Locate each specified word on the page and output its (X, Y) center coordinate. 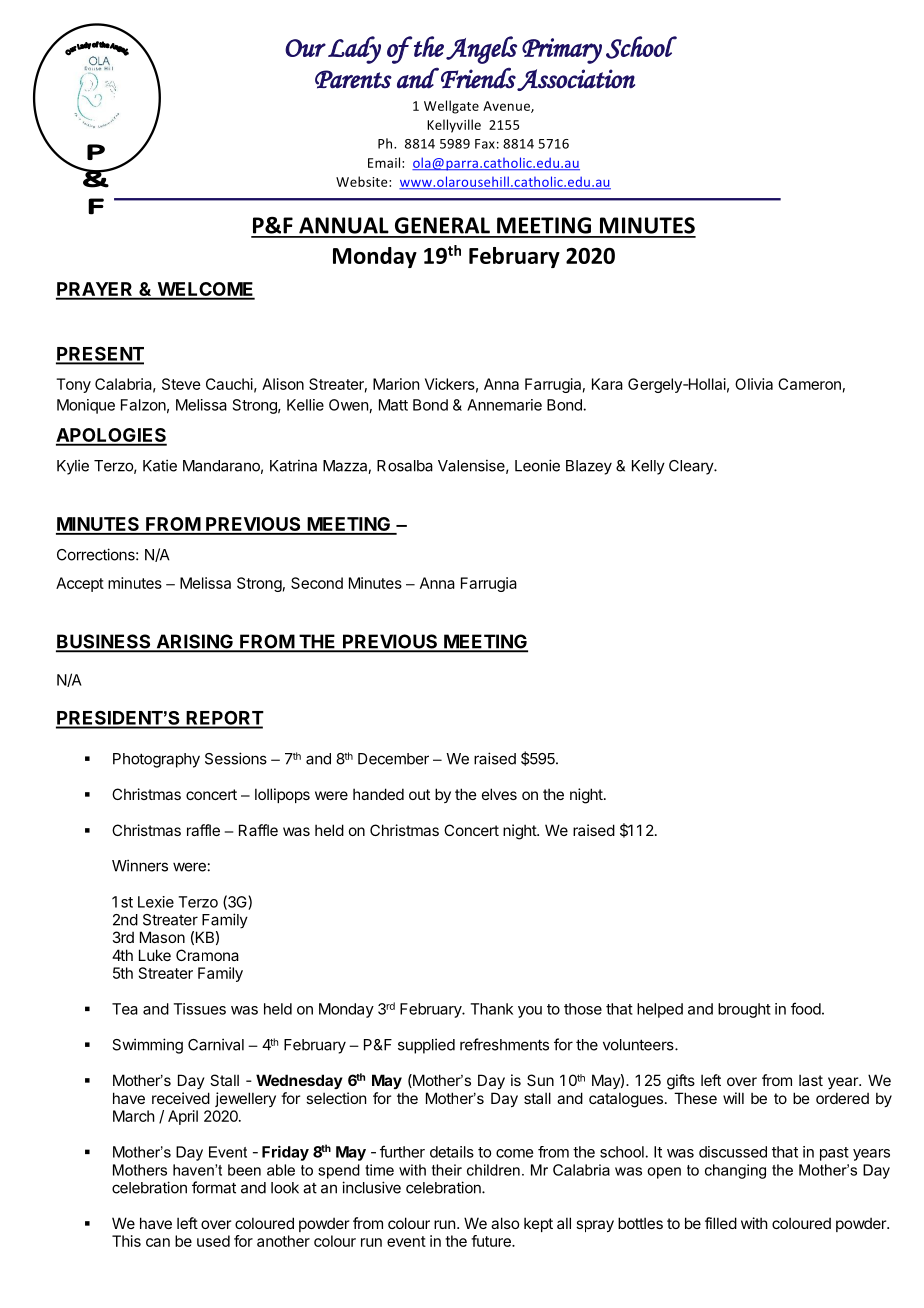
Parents (353, 79)
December (393, 759)
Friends (478, 78)
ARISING (194, 642)
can (158, 1242)
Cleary (692, 467)
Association (576, 80)
